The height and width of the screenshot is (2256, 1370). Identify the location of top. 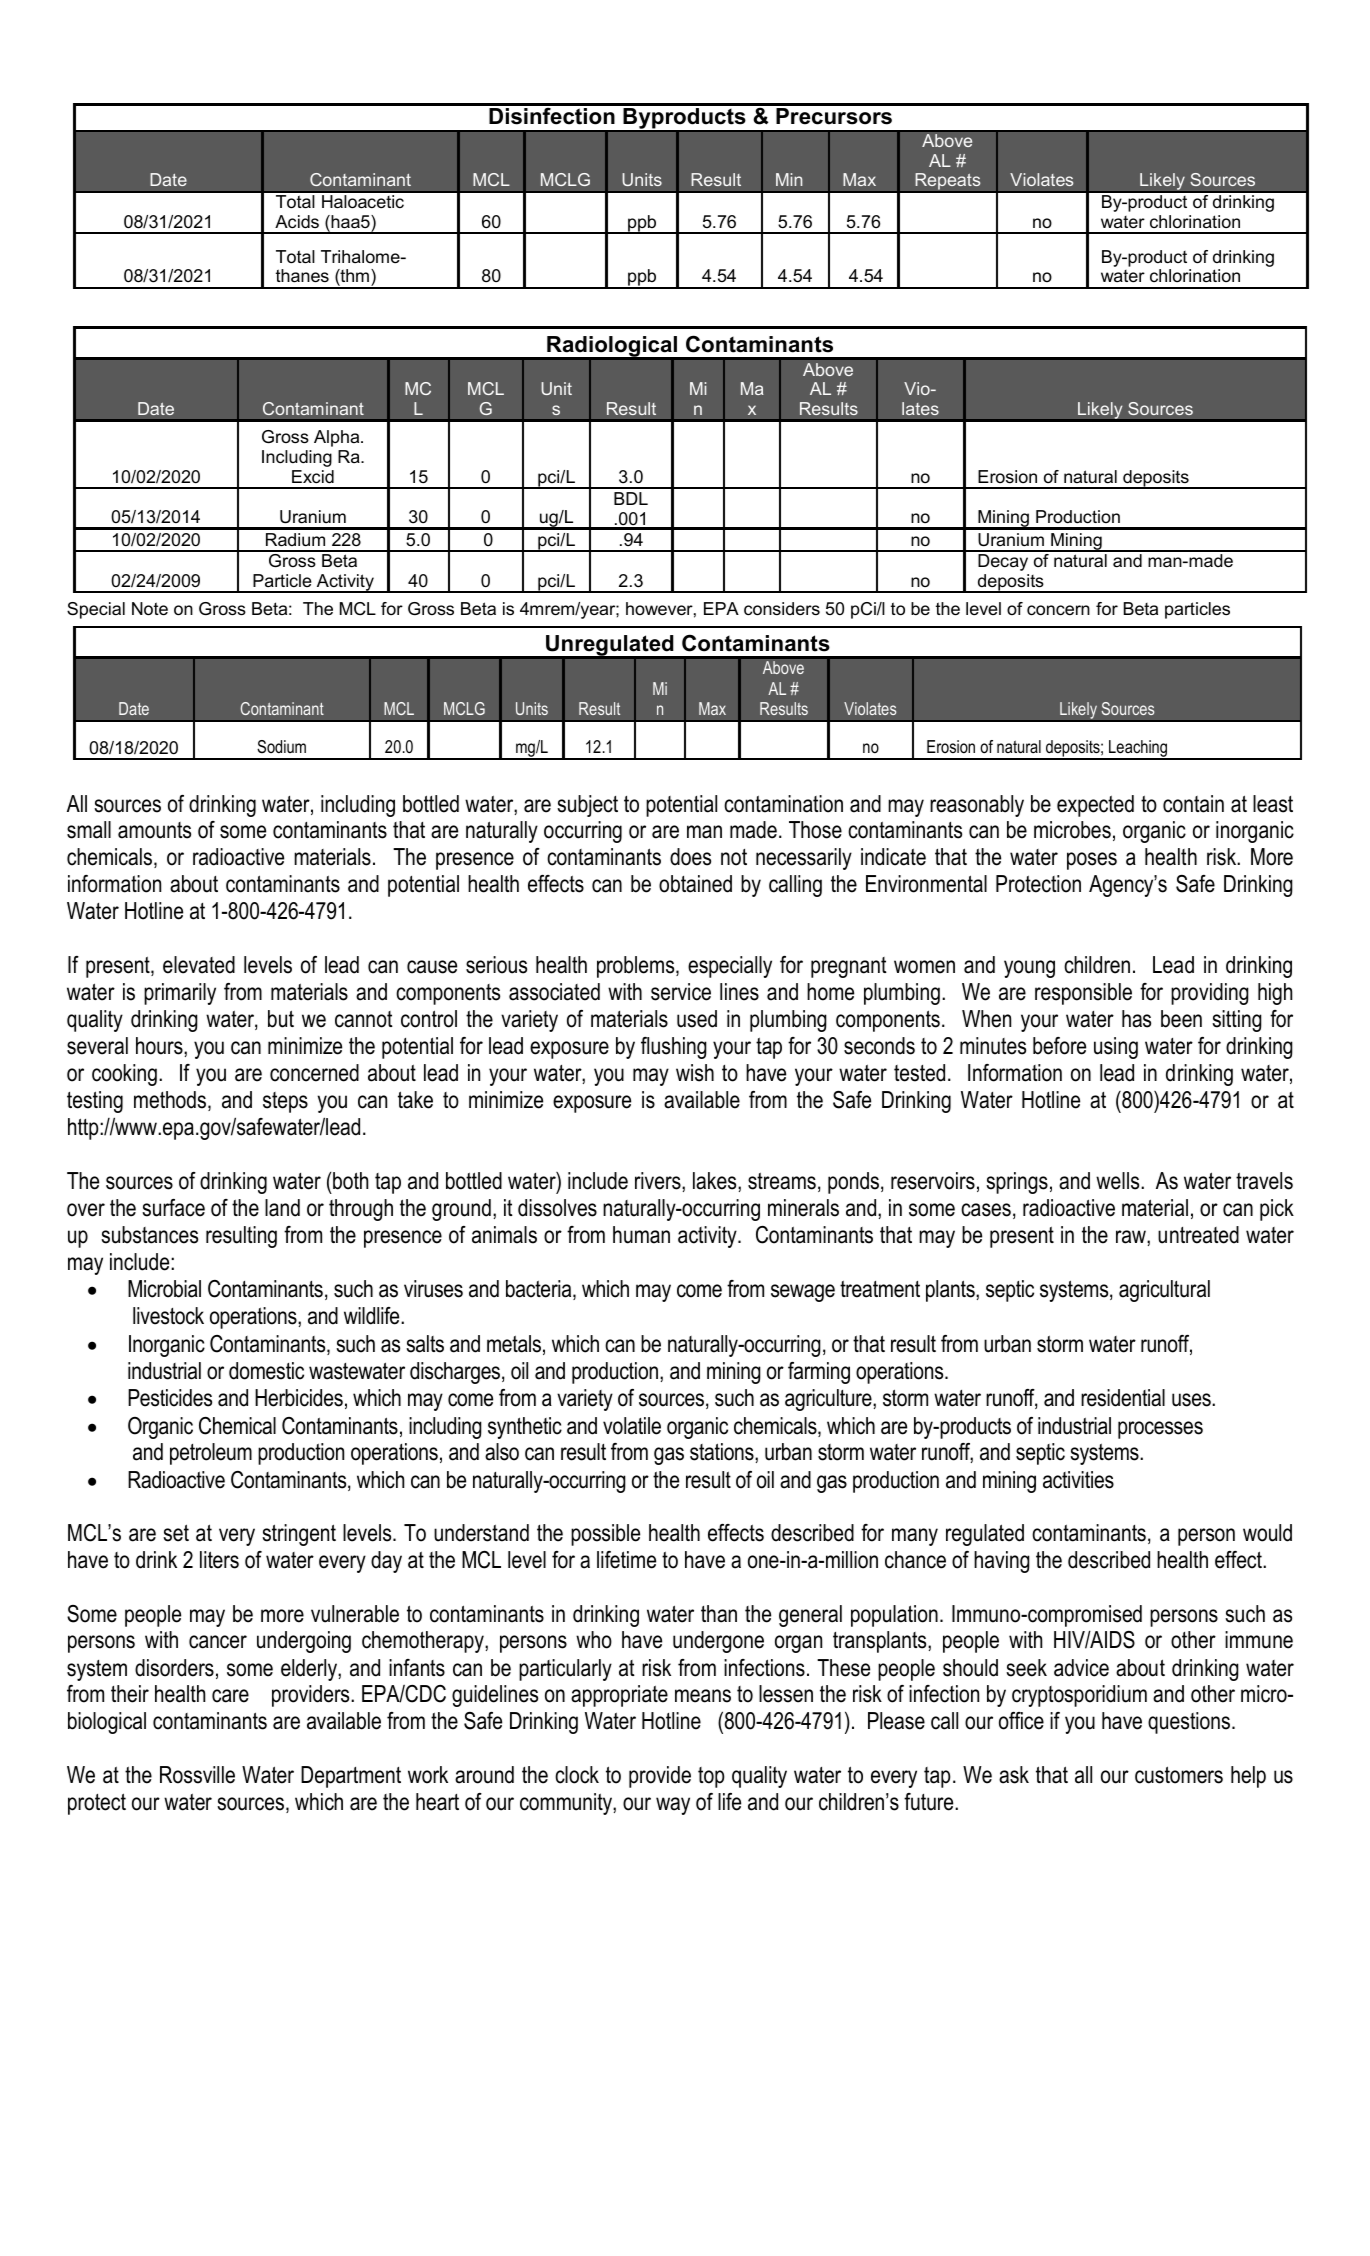
(711, 1777).
